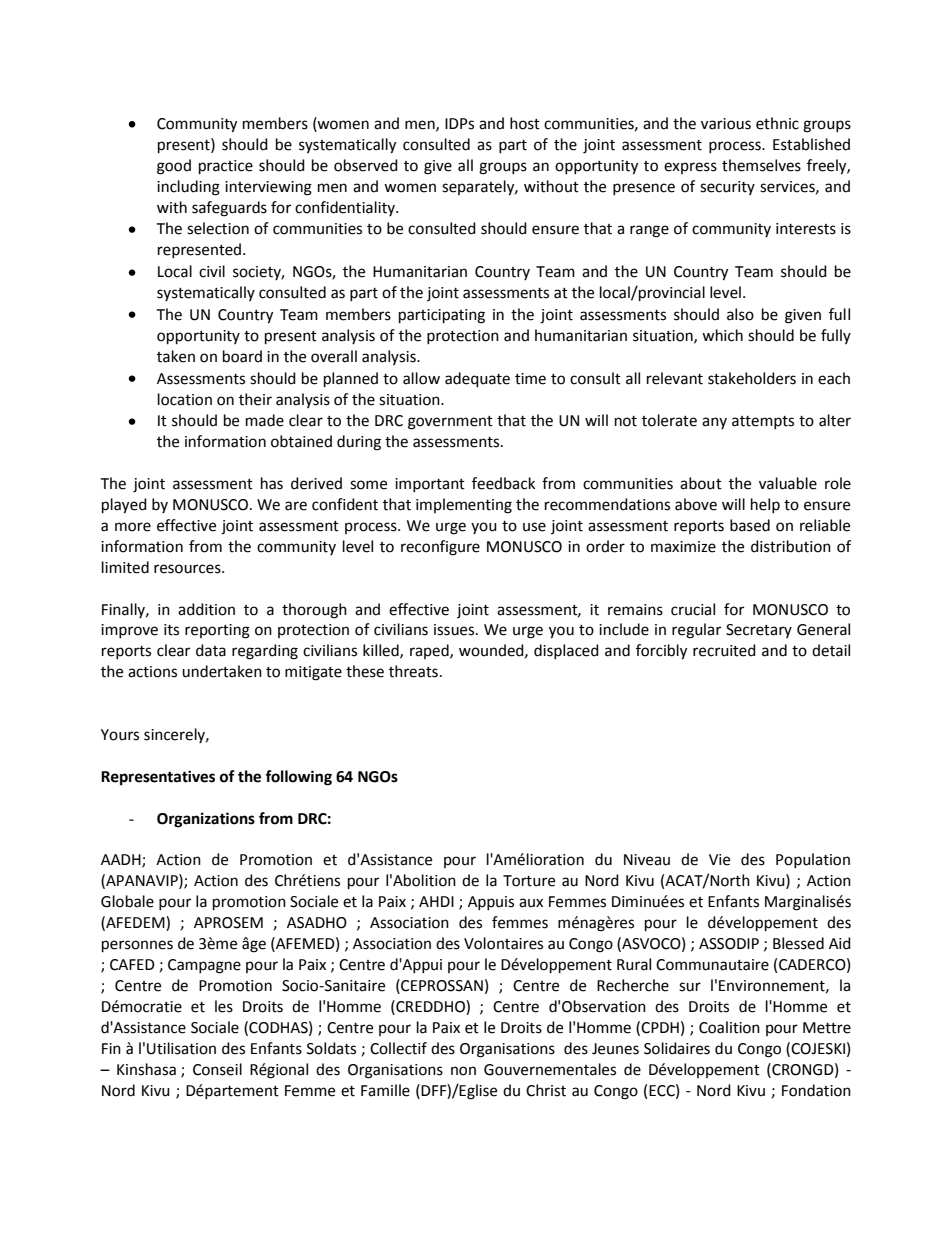 The height and width of the screenshot is (1233, 952). Describe the element at coordinates (525, 123) in the screenshot. I see `host` at that location.
